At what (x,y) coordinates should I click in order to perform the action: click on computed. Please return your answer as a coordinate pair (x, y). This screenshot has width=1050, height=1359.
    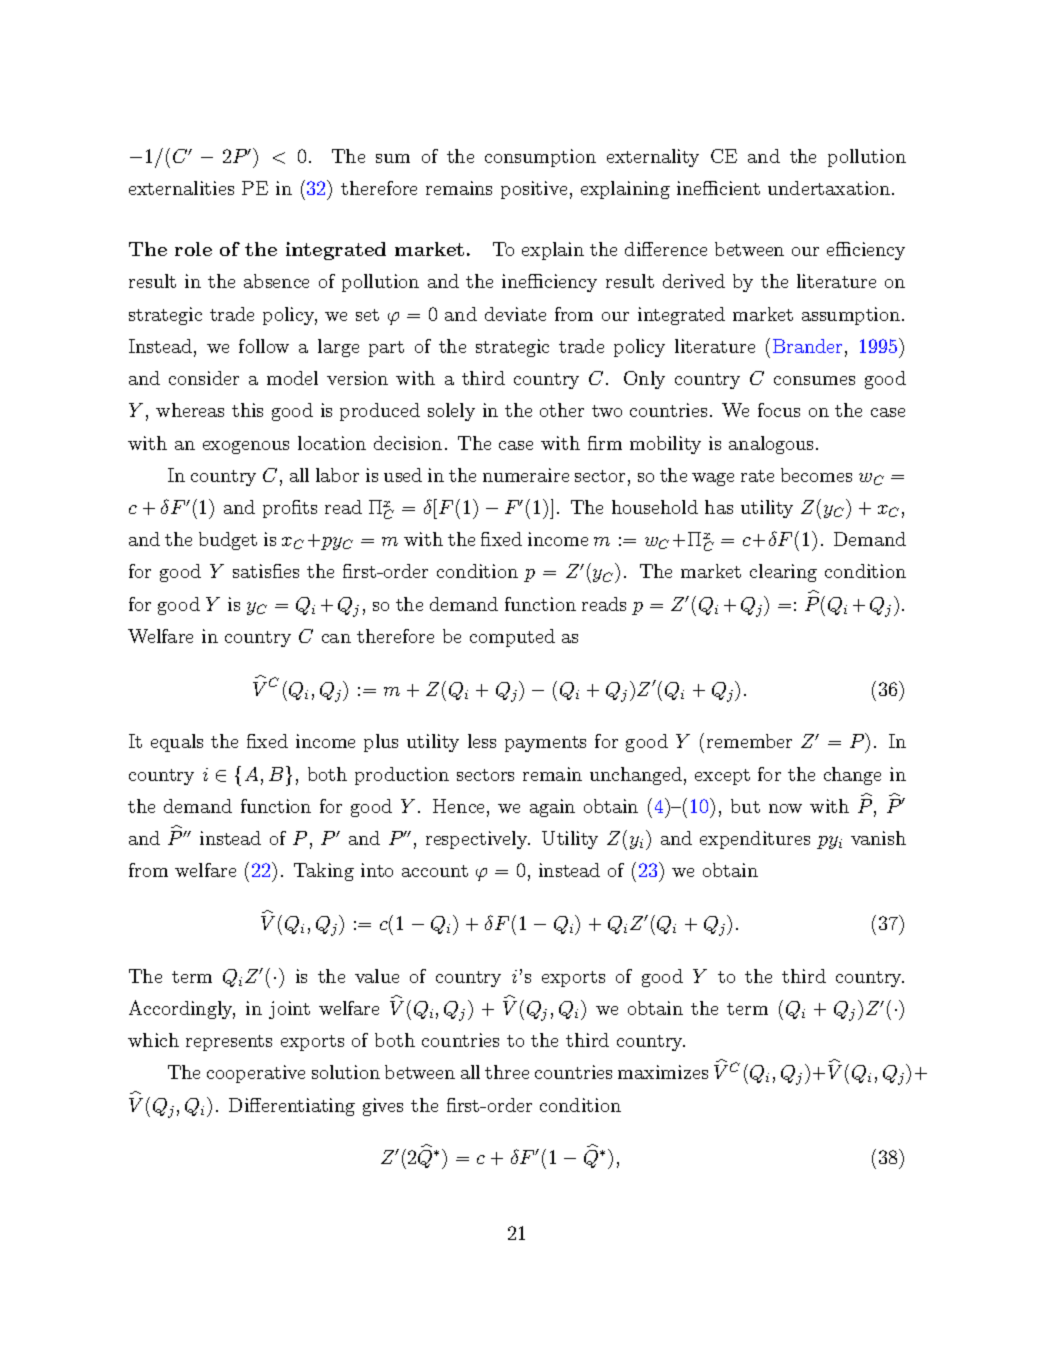
    Looking at the image, I should click on (512, 638).
